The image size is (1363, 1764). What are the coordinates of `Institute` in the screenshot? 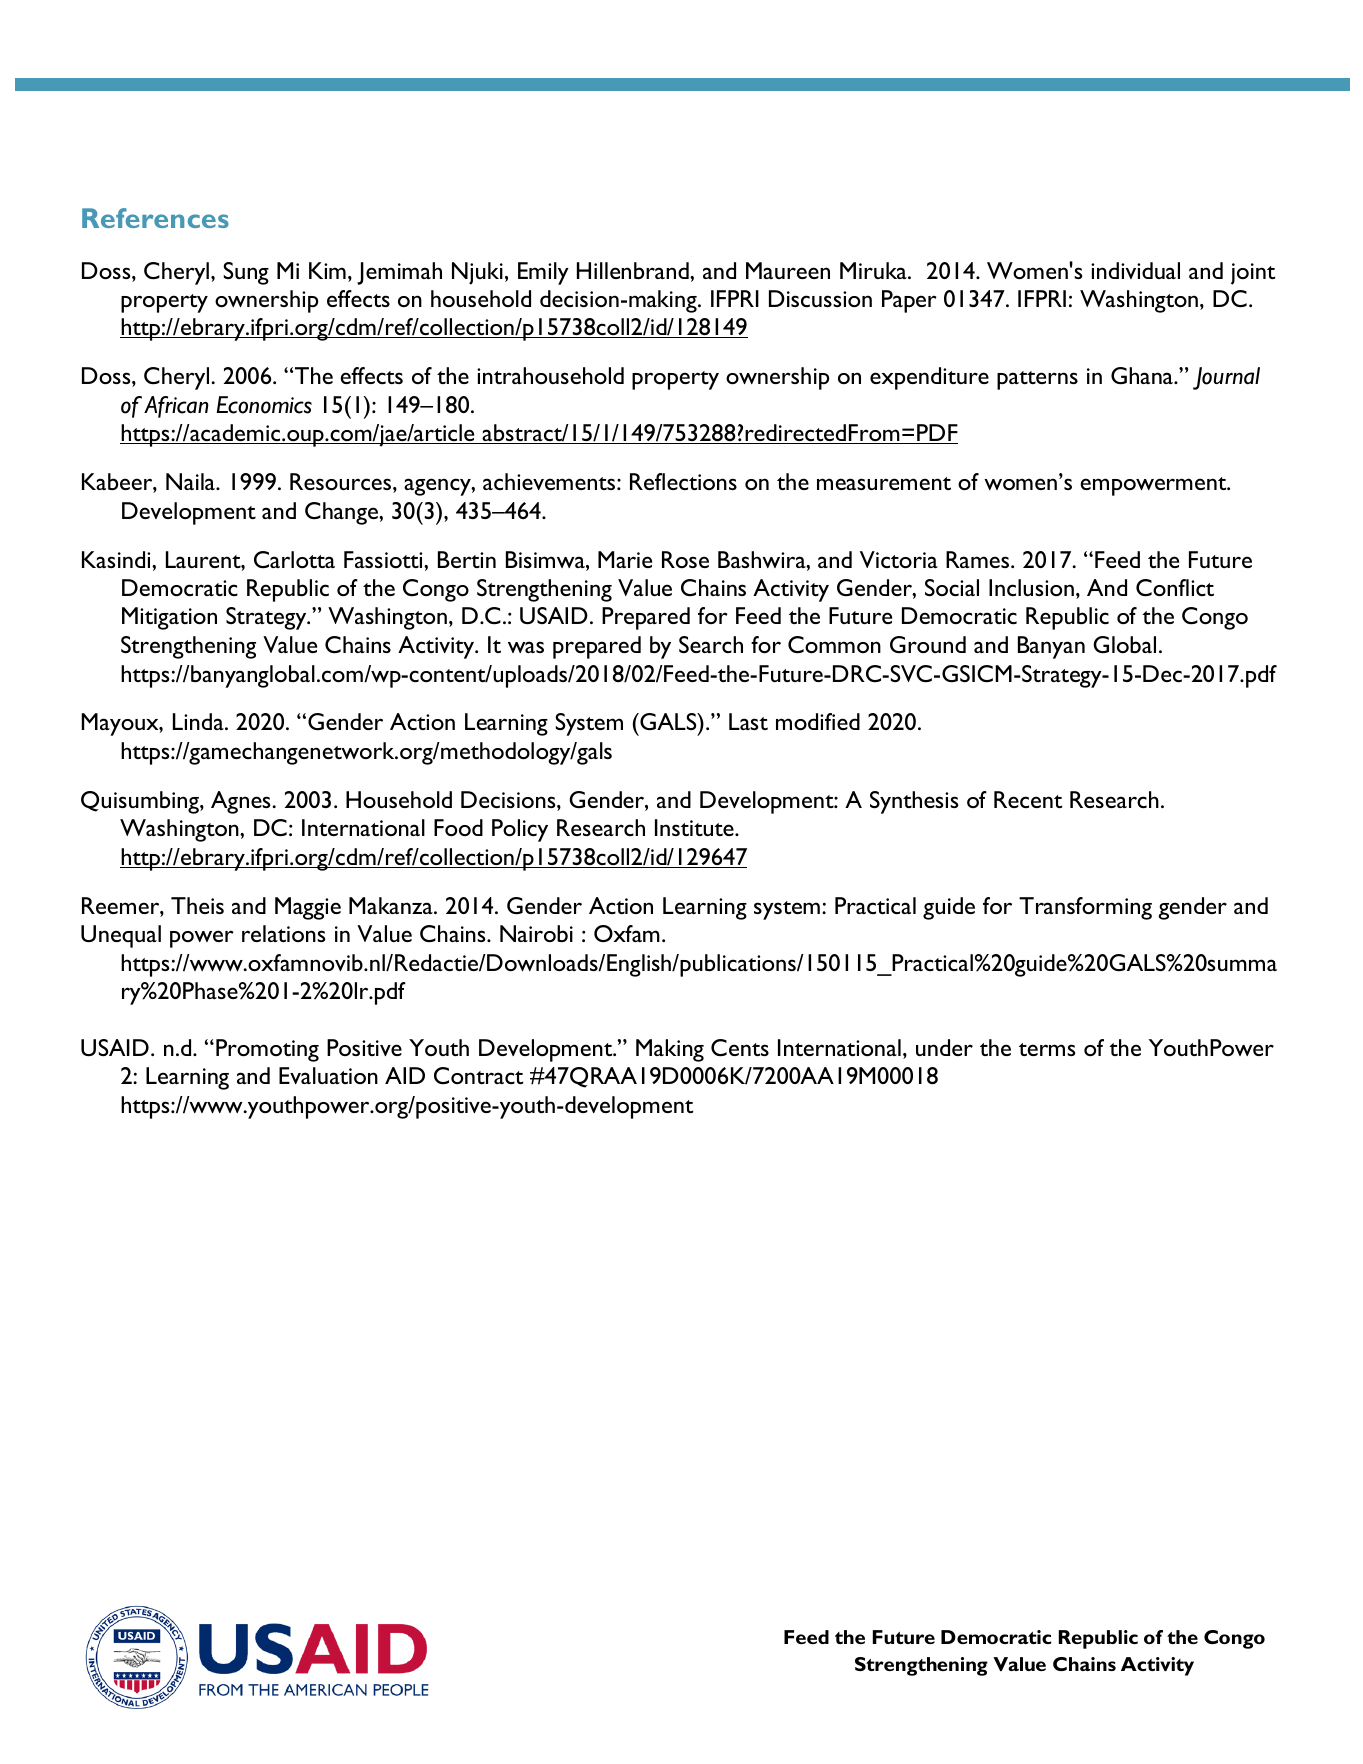 It's located at (695, 827).
